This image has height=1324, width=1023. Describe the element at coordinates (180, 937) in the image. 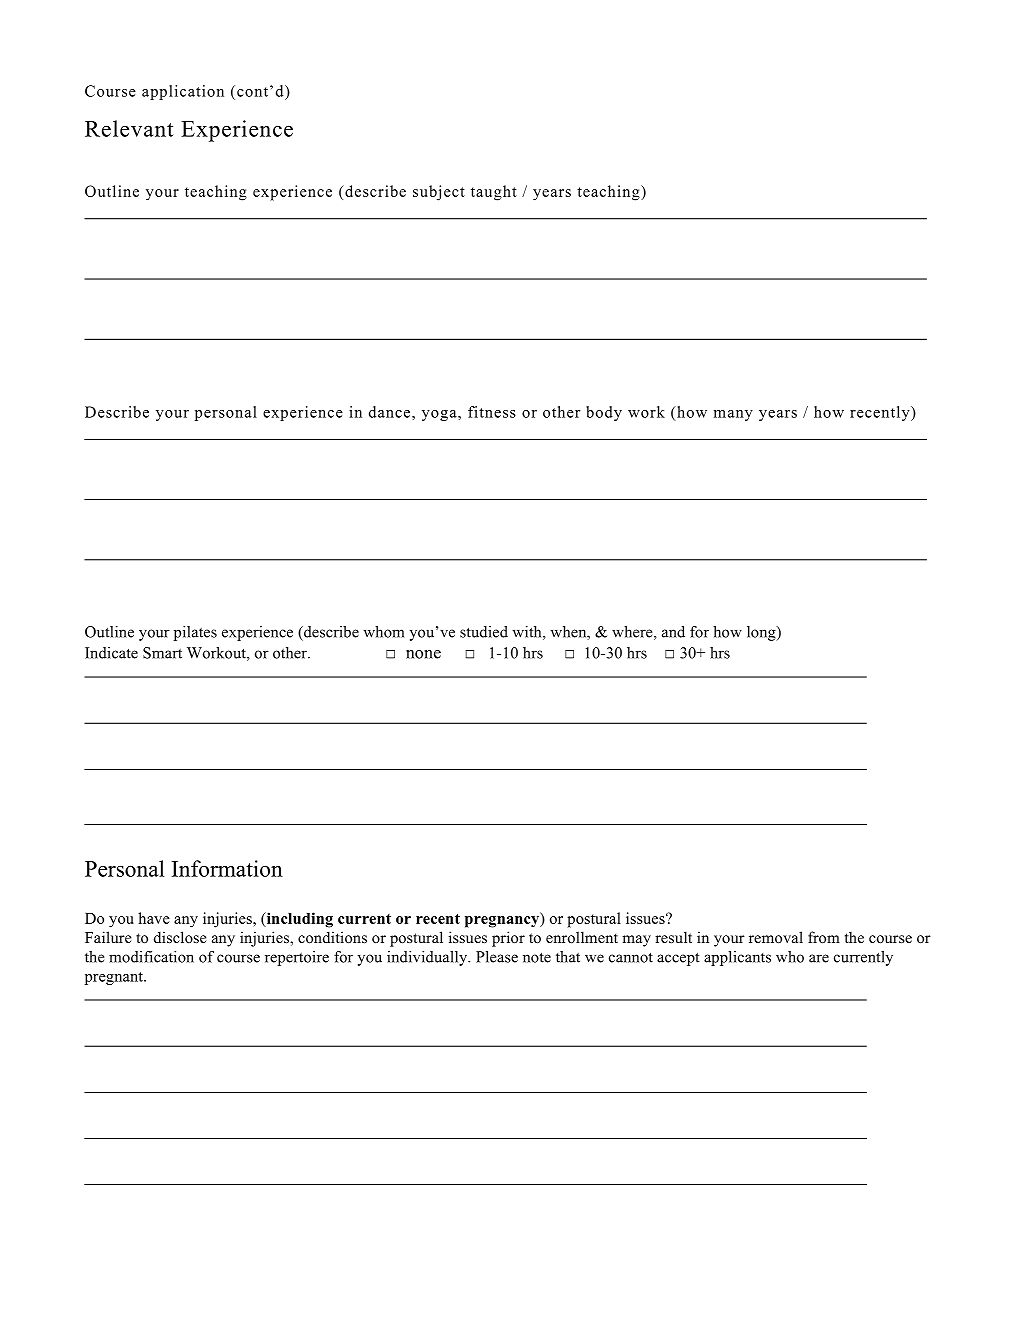

I see `disclose` at that location.
